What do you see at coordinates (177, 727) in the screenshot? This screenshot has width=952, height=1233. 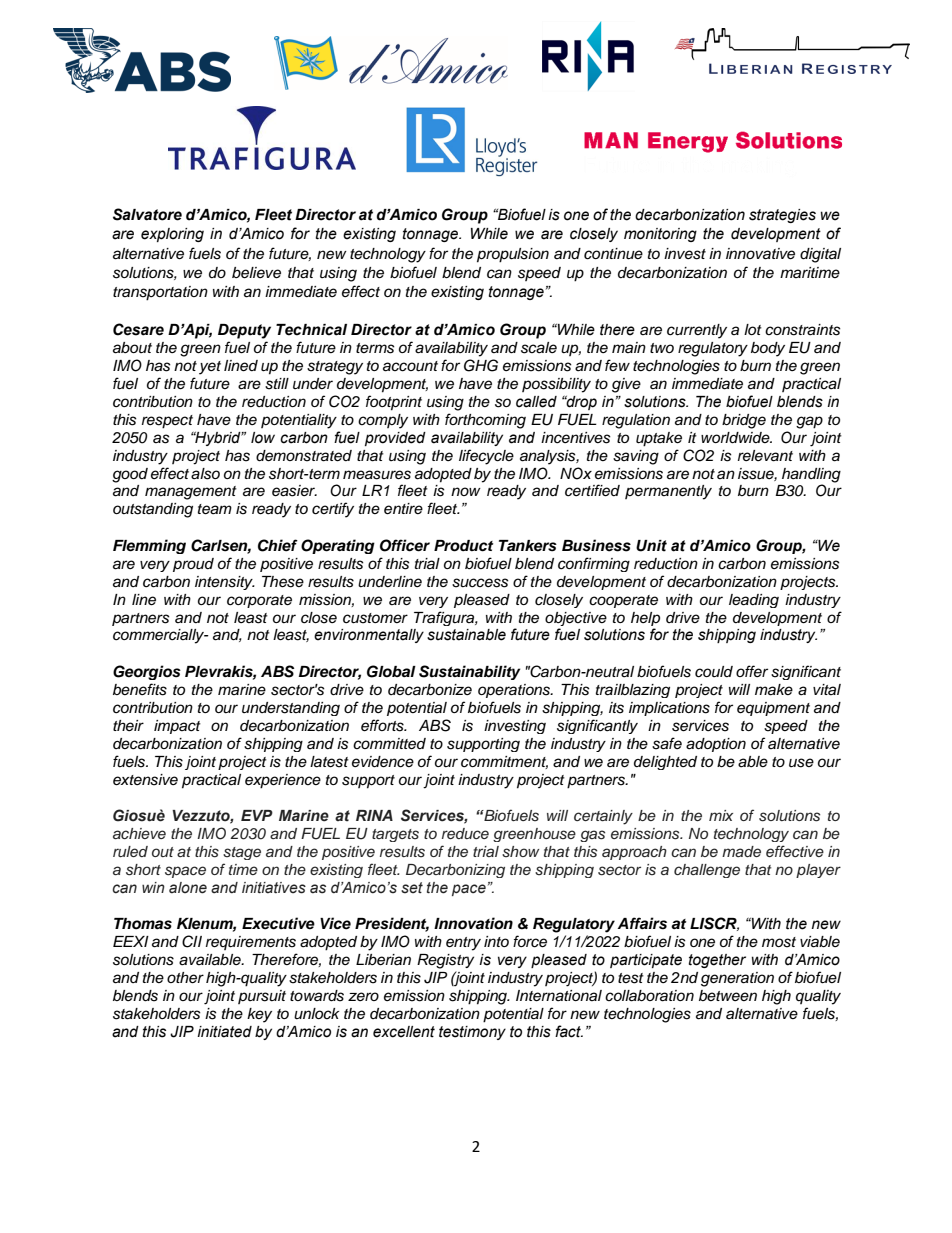 I see `impact` at bounding box center [177, 727].
